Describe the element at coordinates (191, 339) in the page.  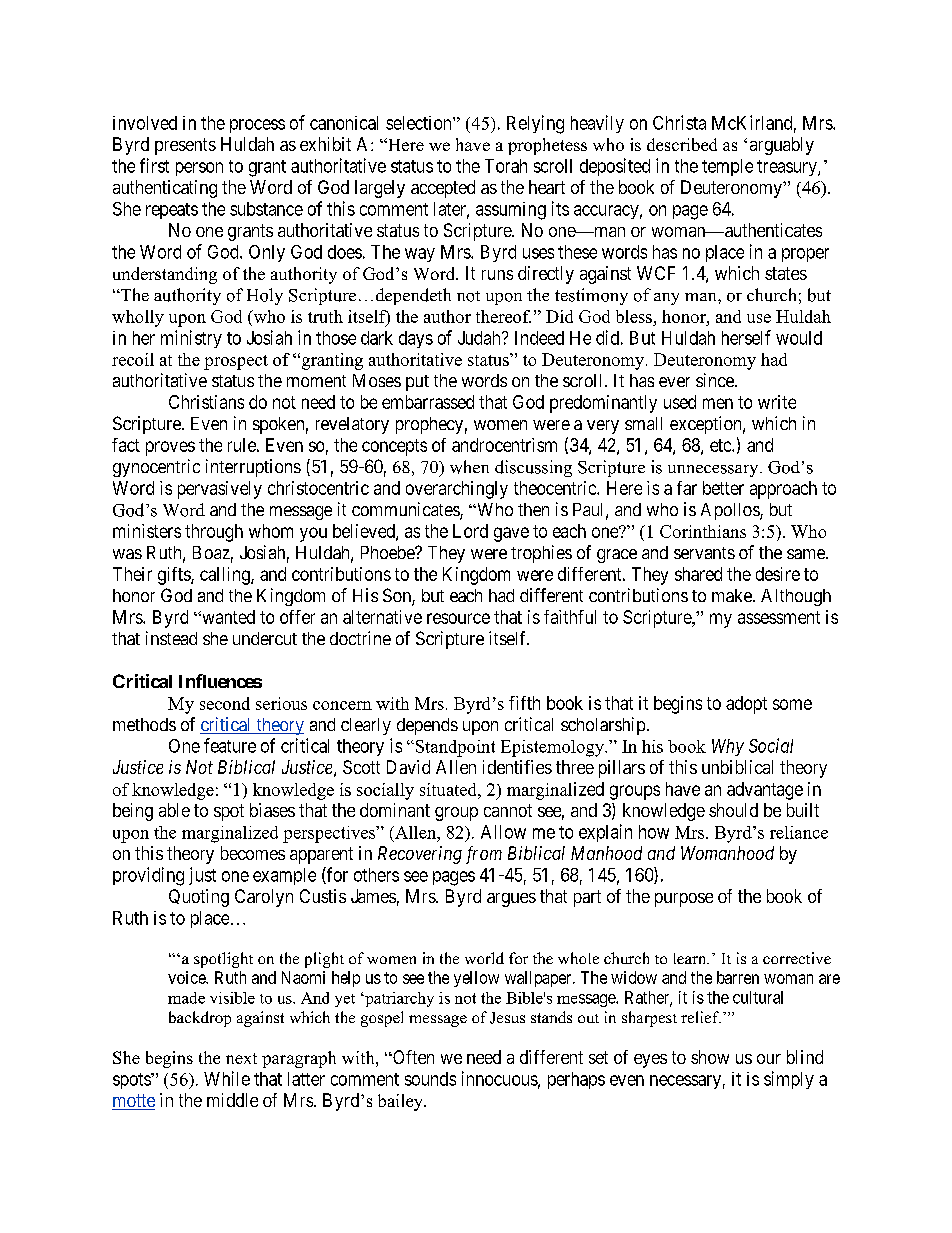
I see `ministry` at that location.
